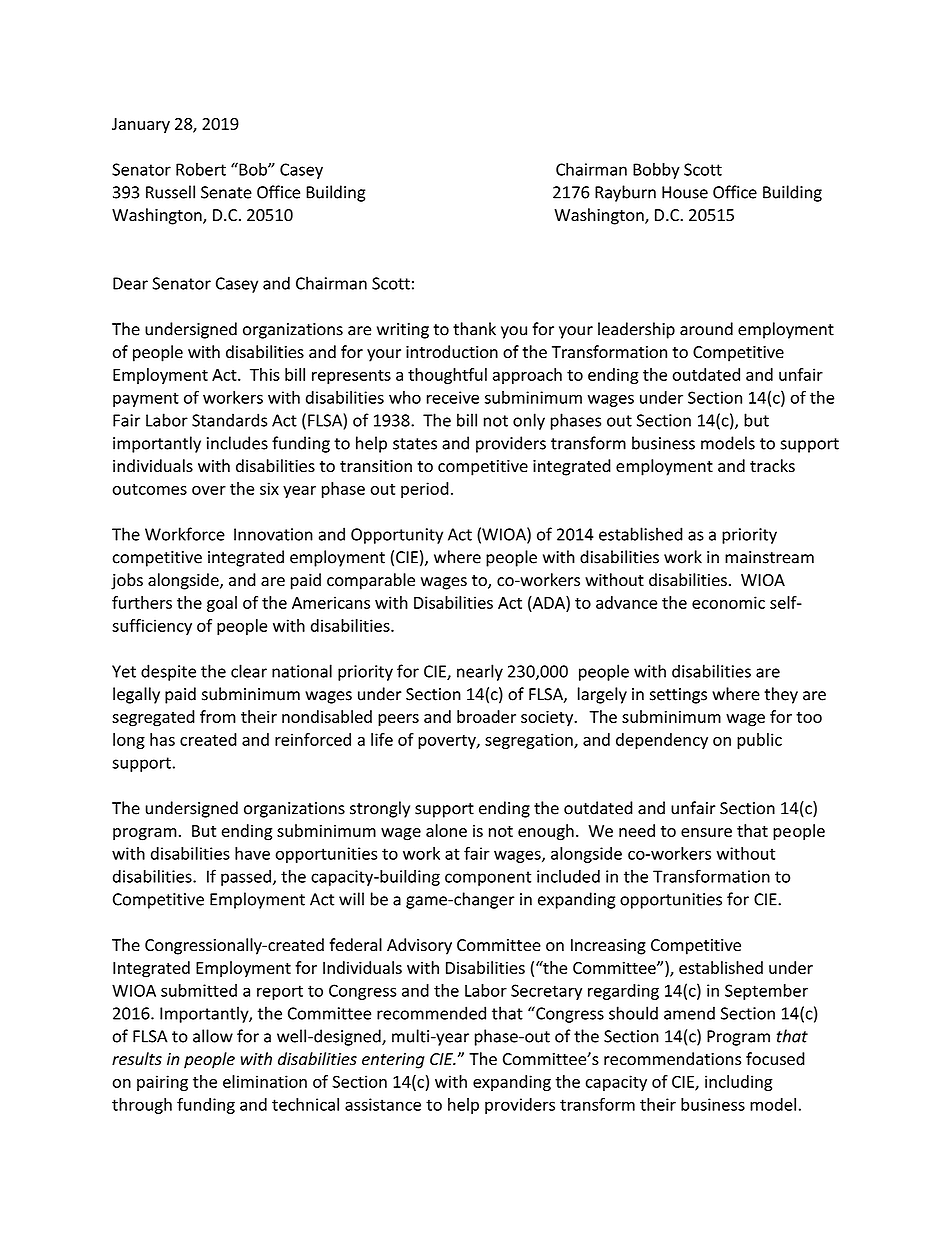  I want to click on Robert, so click(201, 169).
